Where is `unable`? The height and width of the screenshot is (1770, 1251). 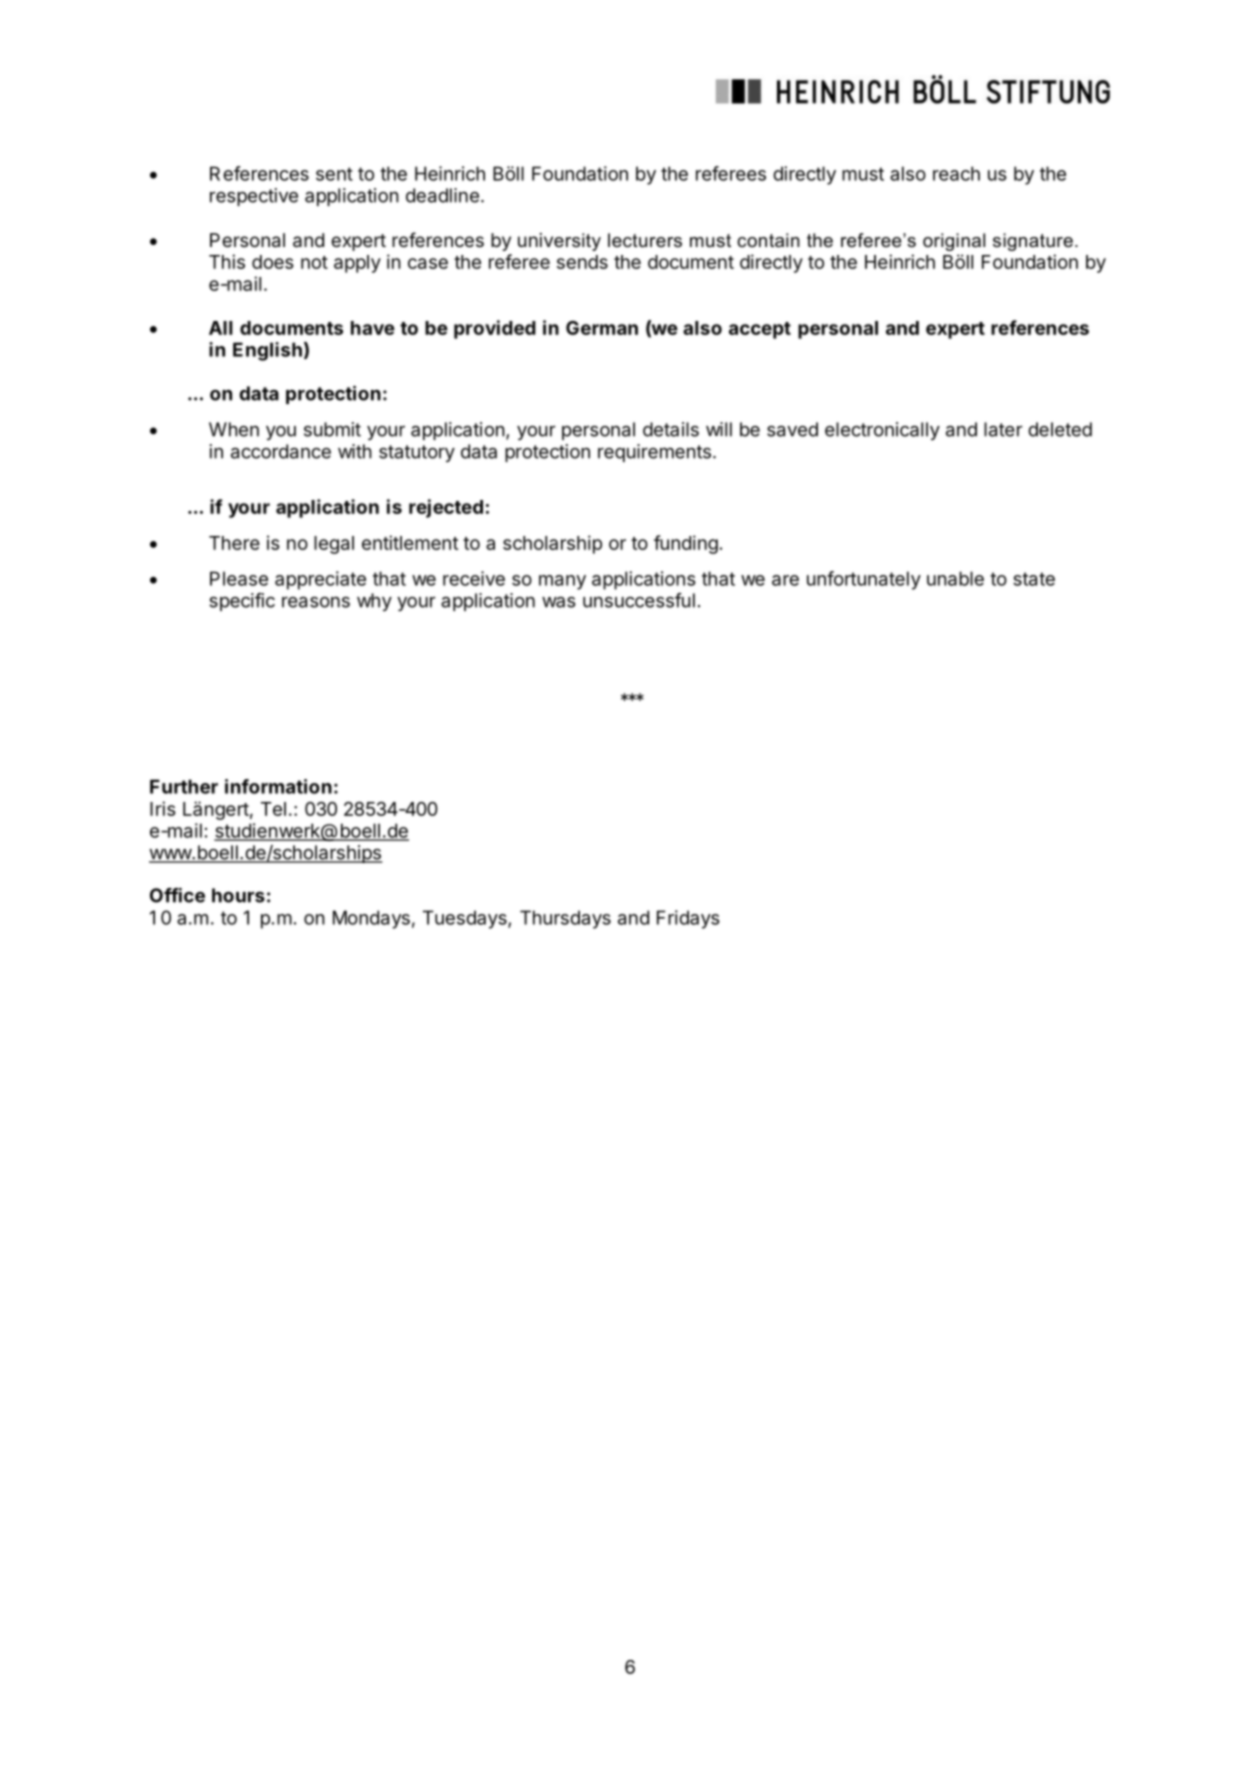 unable is located at coordinates (955, 578).
